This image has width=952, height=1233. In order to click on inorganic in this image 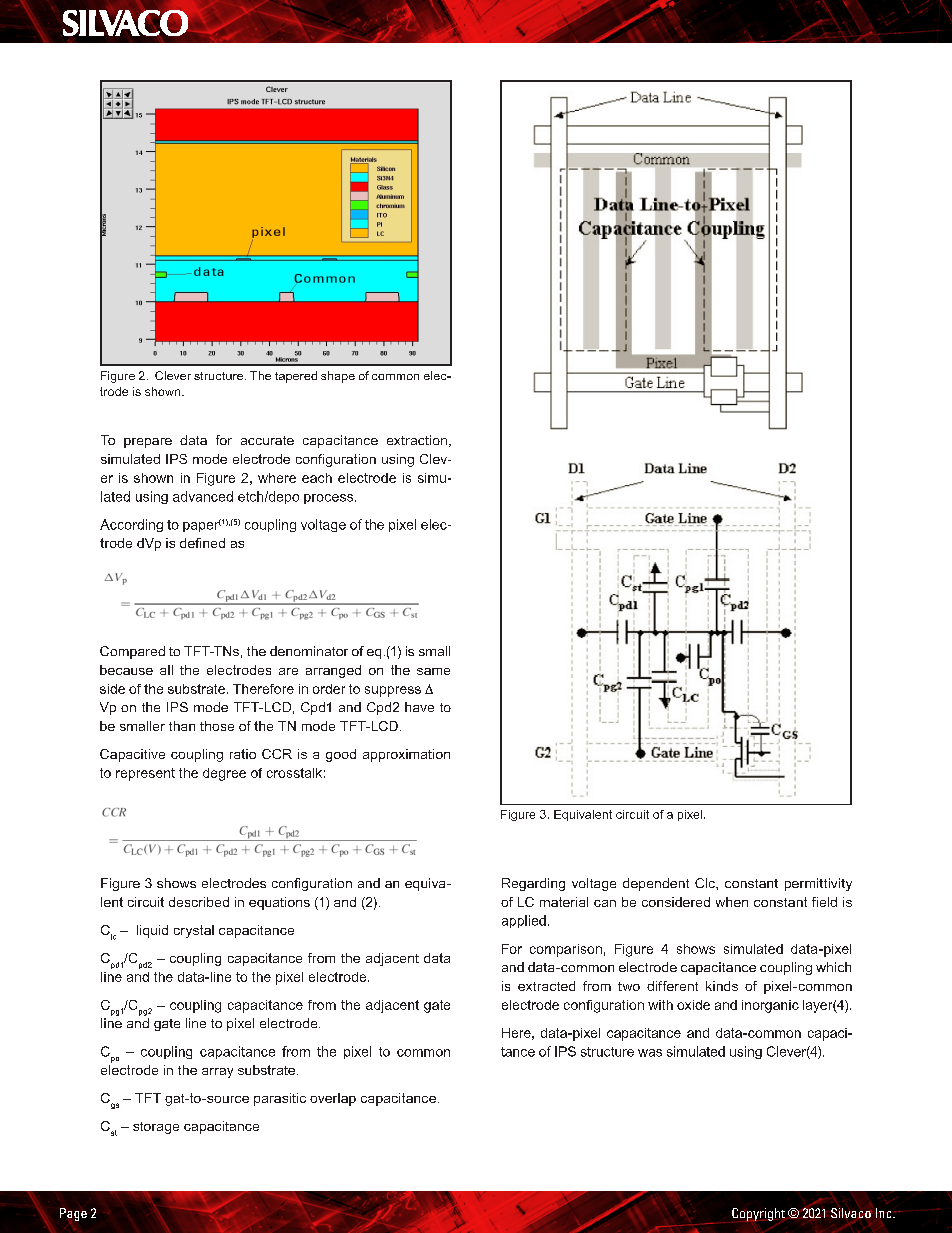, I will do `click(770, 1006)`.
